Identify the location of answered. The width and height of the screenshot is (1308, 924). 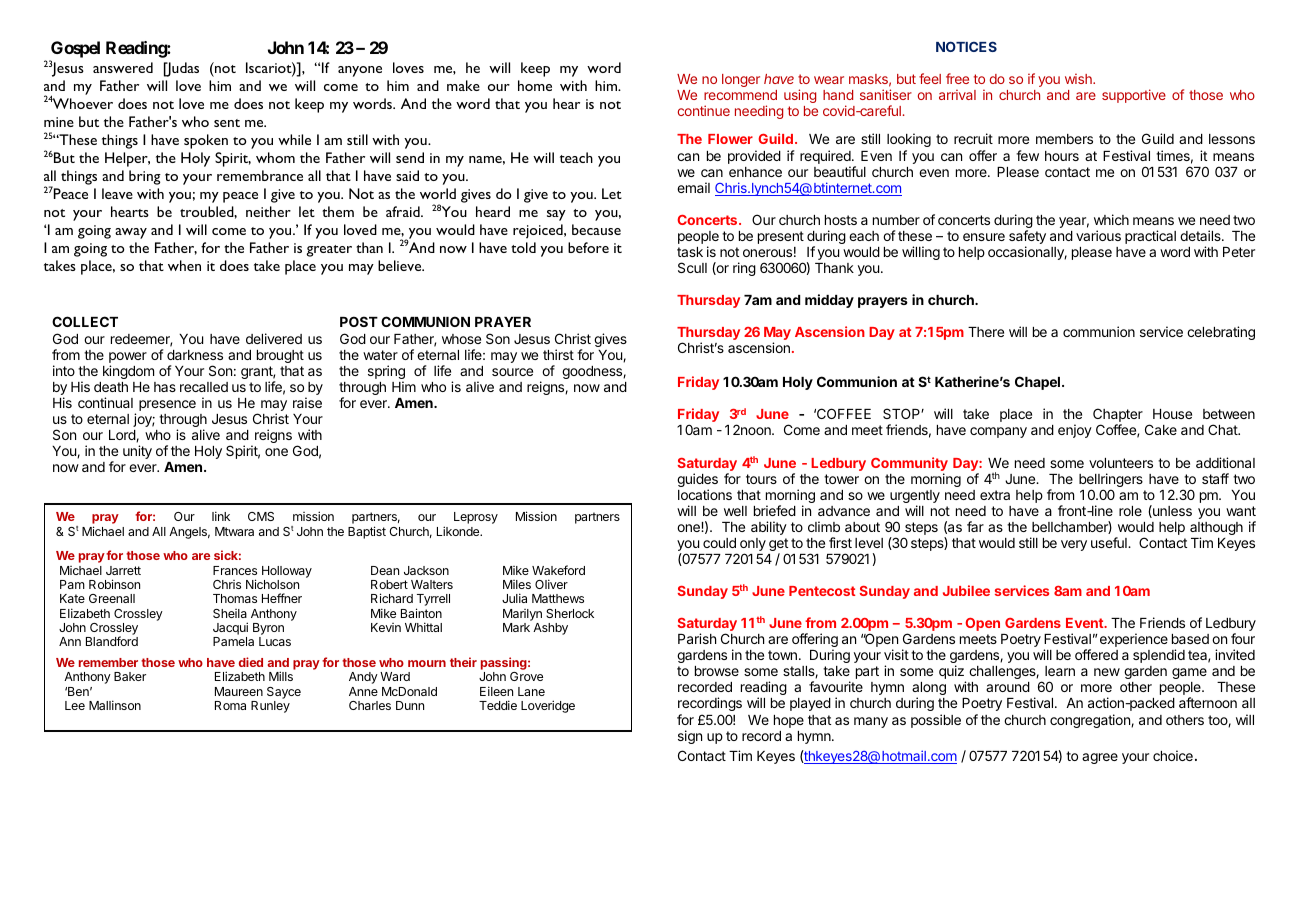
(123, 67).
